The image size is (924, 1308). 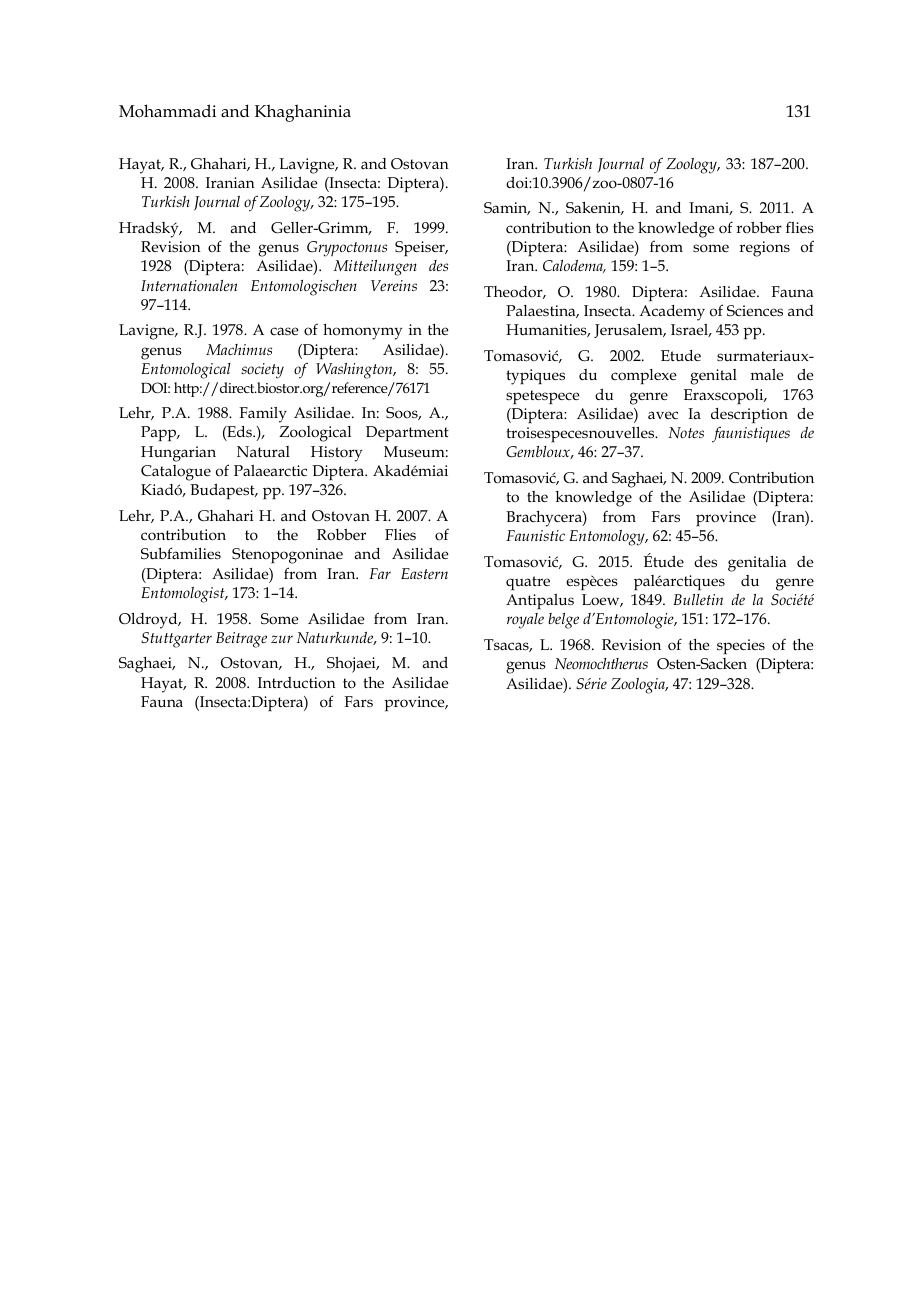 I want to click on Department, so click(x=407, y=433).
